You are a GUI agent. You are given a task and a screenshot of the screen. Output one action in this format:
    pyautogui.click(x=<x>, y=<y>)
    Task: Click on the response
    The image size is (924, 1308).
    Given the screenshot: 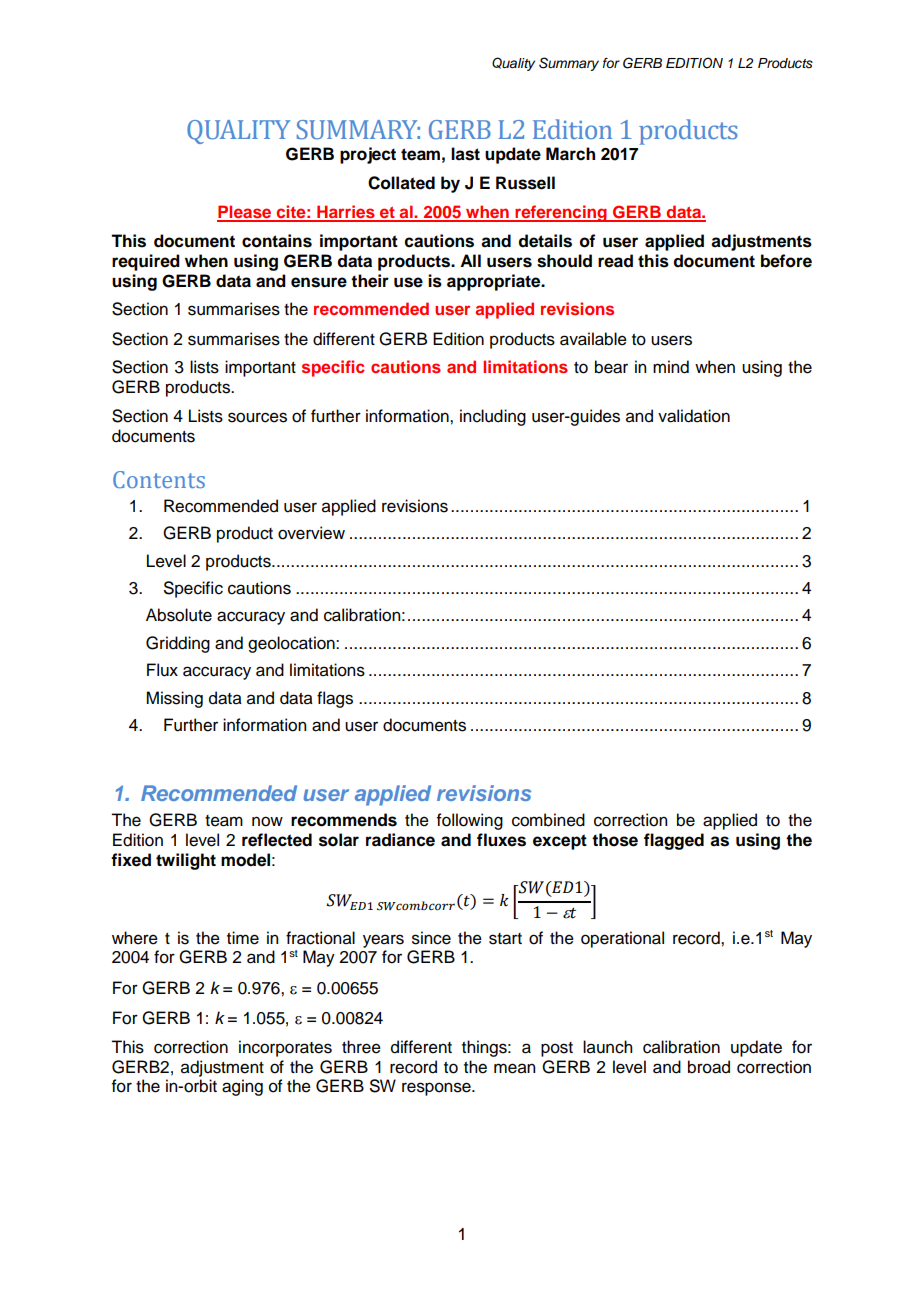 What is the action you would take?
    pyautogui.click(x=437, y=1089)
